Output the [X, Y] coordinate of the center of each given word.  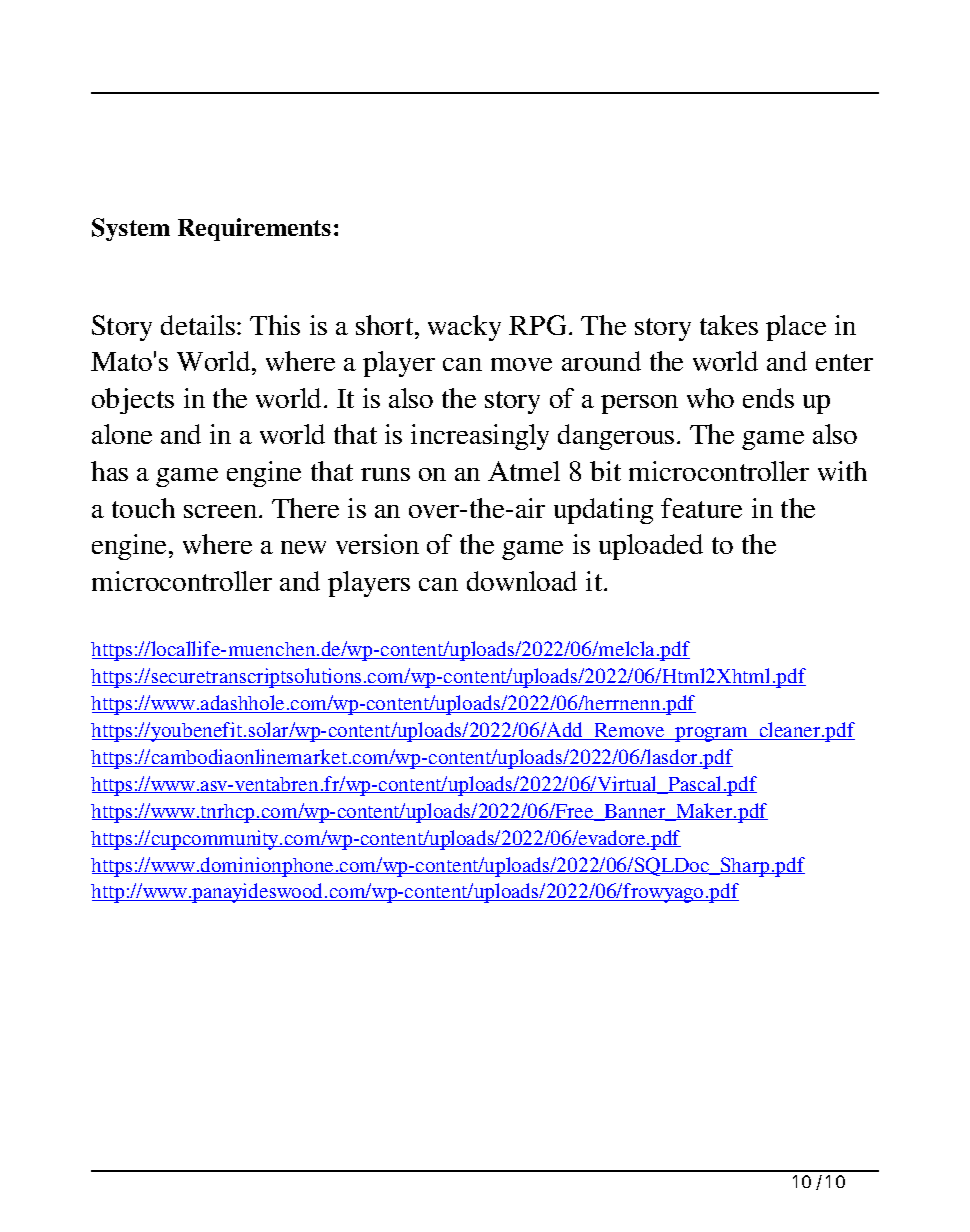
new [303, 547]
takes [729, 325]
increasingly [480, 437]
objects [133, 401]
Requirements [254, 229]
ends [768, 398]
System [131, 229]
